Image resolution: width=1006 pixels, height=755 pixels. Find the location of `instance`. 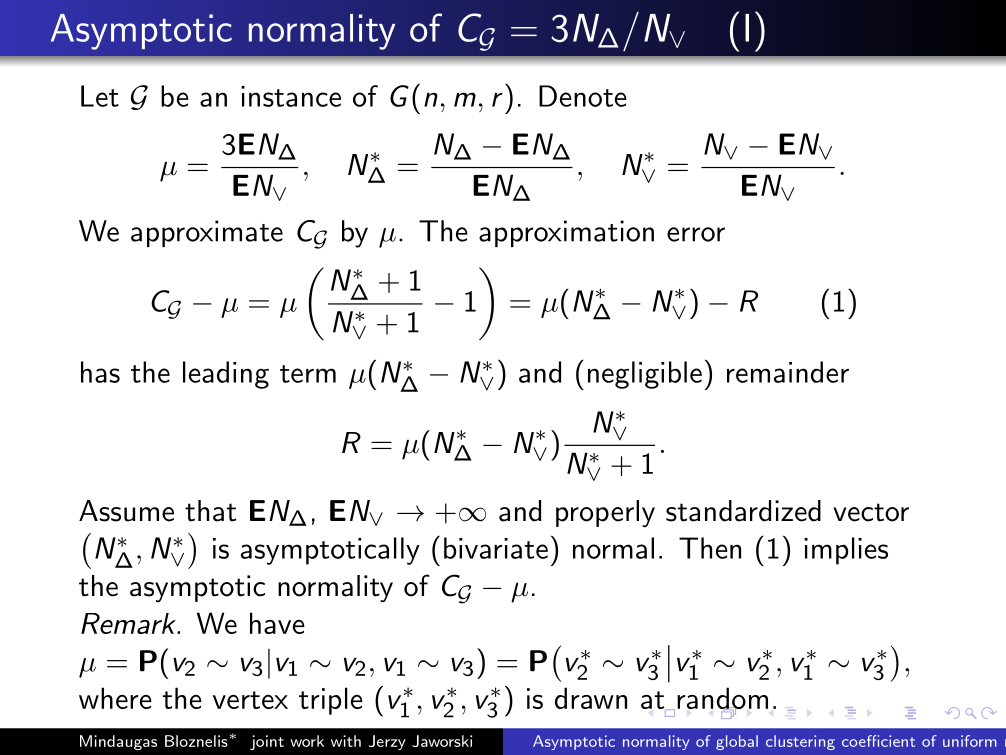

instance is located at coordinates (291, 96).
